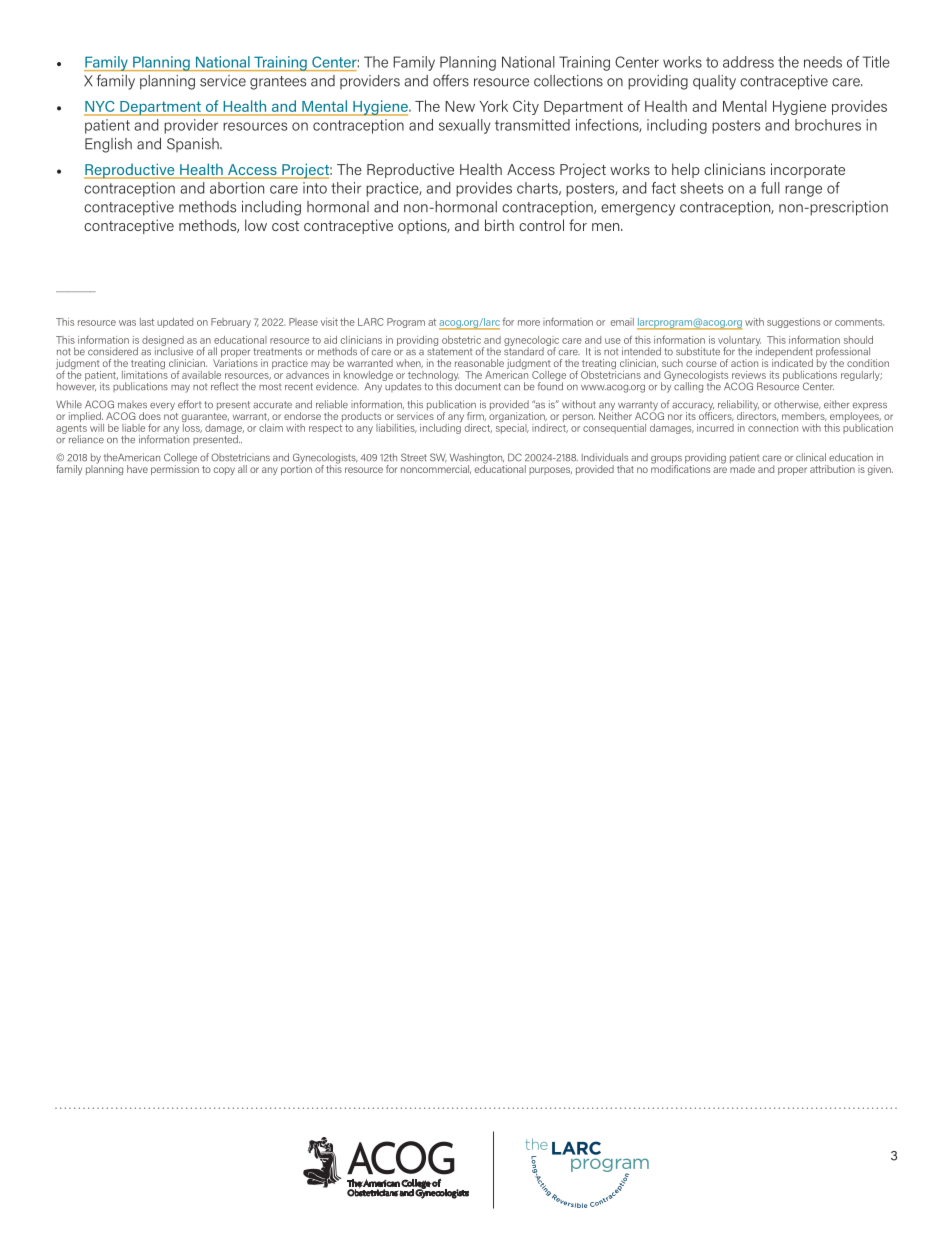  I want to click on suggestions, so click(793, 323).
